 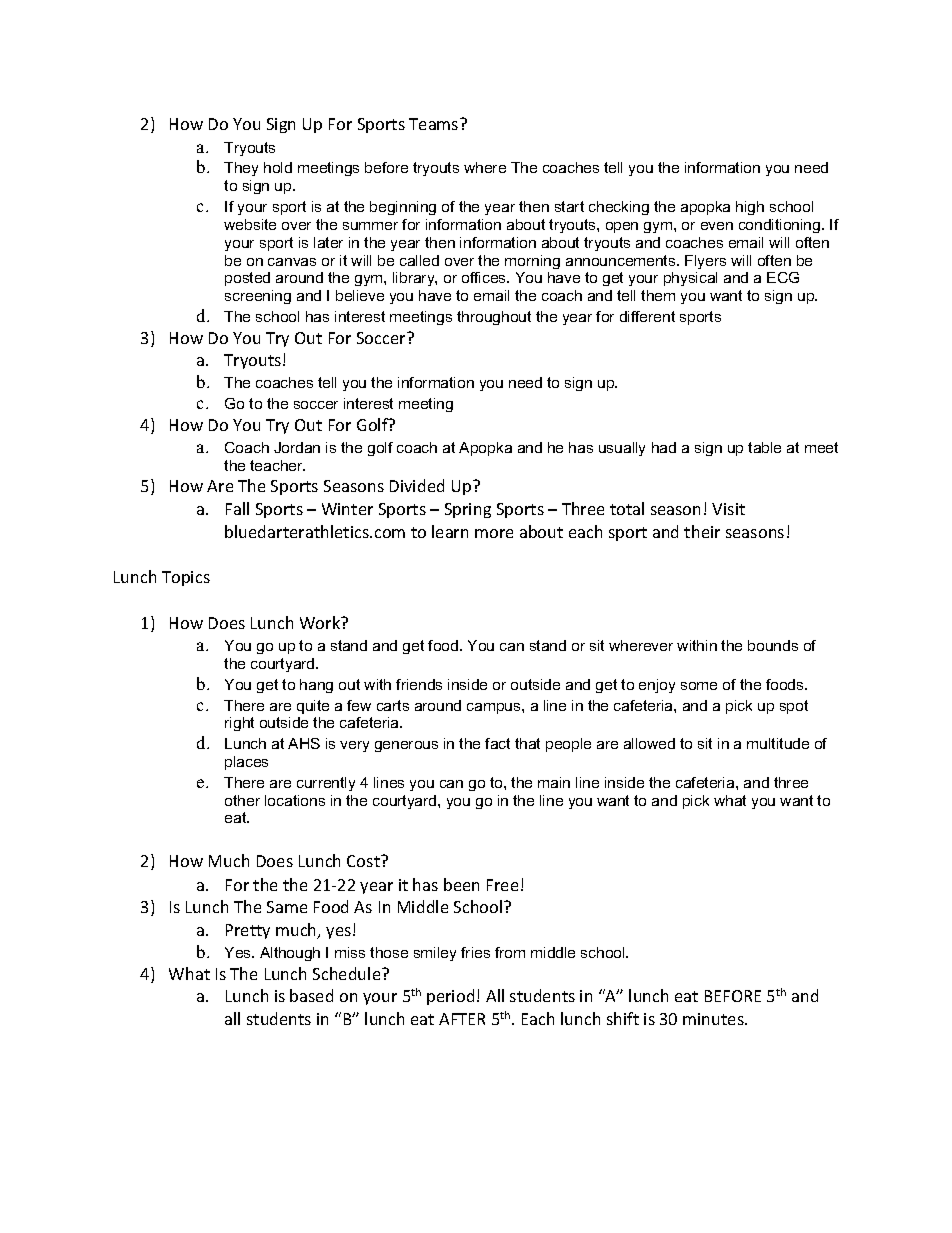 I want to click on physical, so click(x=690, y=279).
